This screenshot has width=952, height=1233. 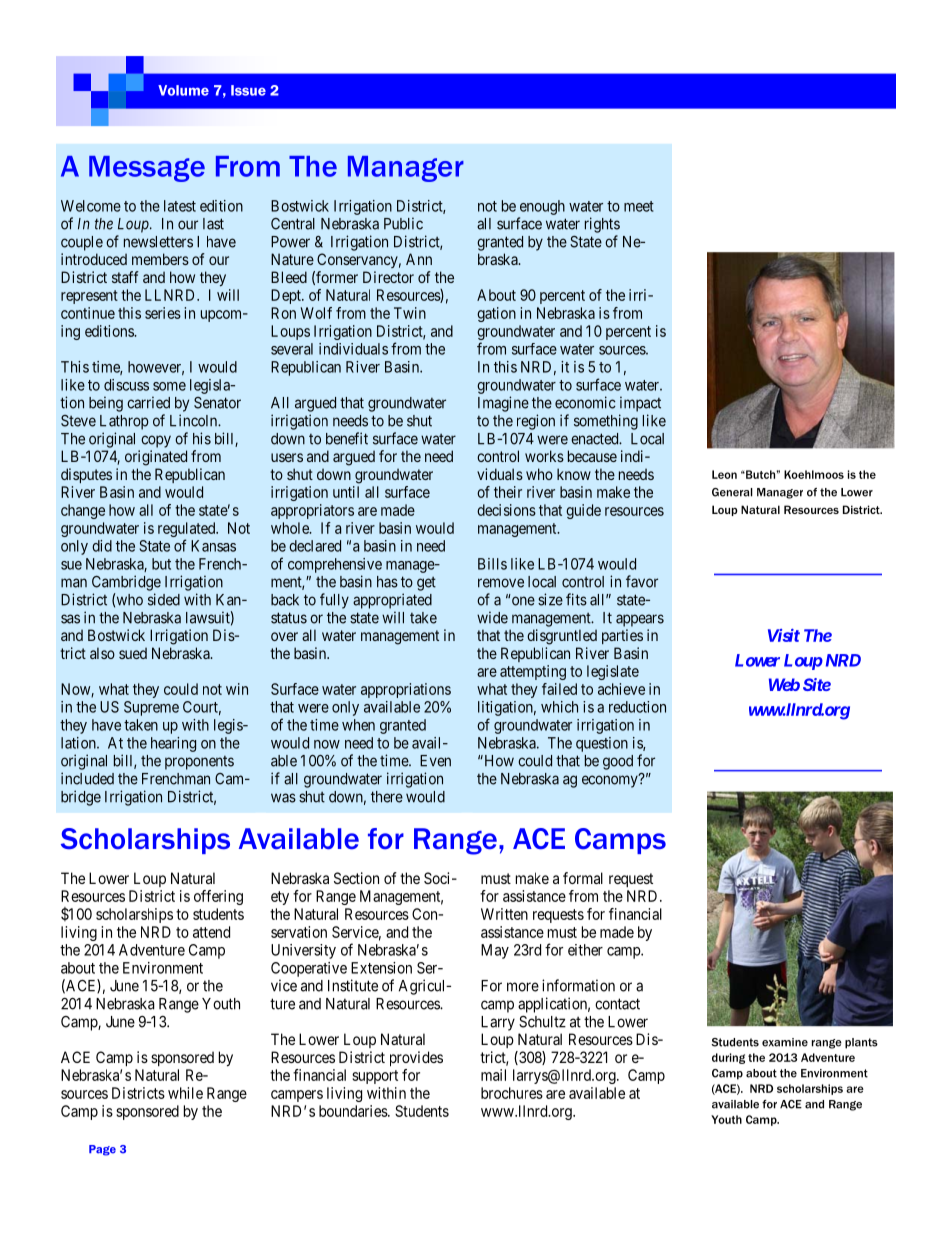 I want to click on sided, so click(x=164, y=599).
